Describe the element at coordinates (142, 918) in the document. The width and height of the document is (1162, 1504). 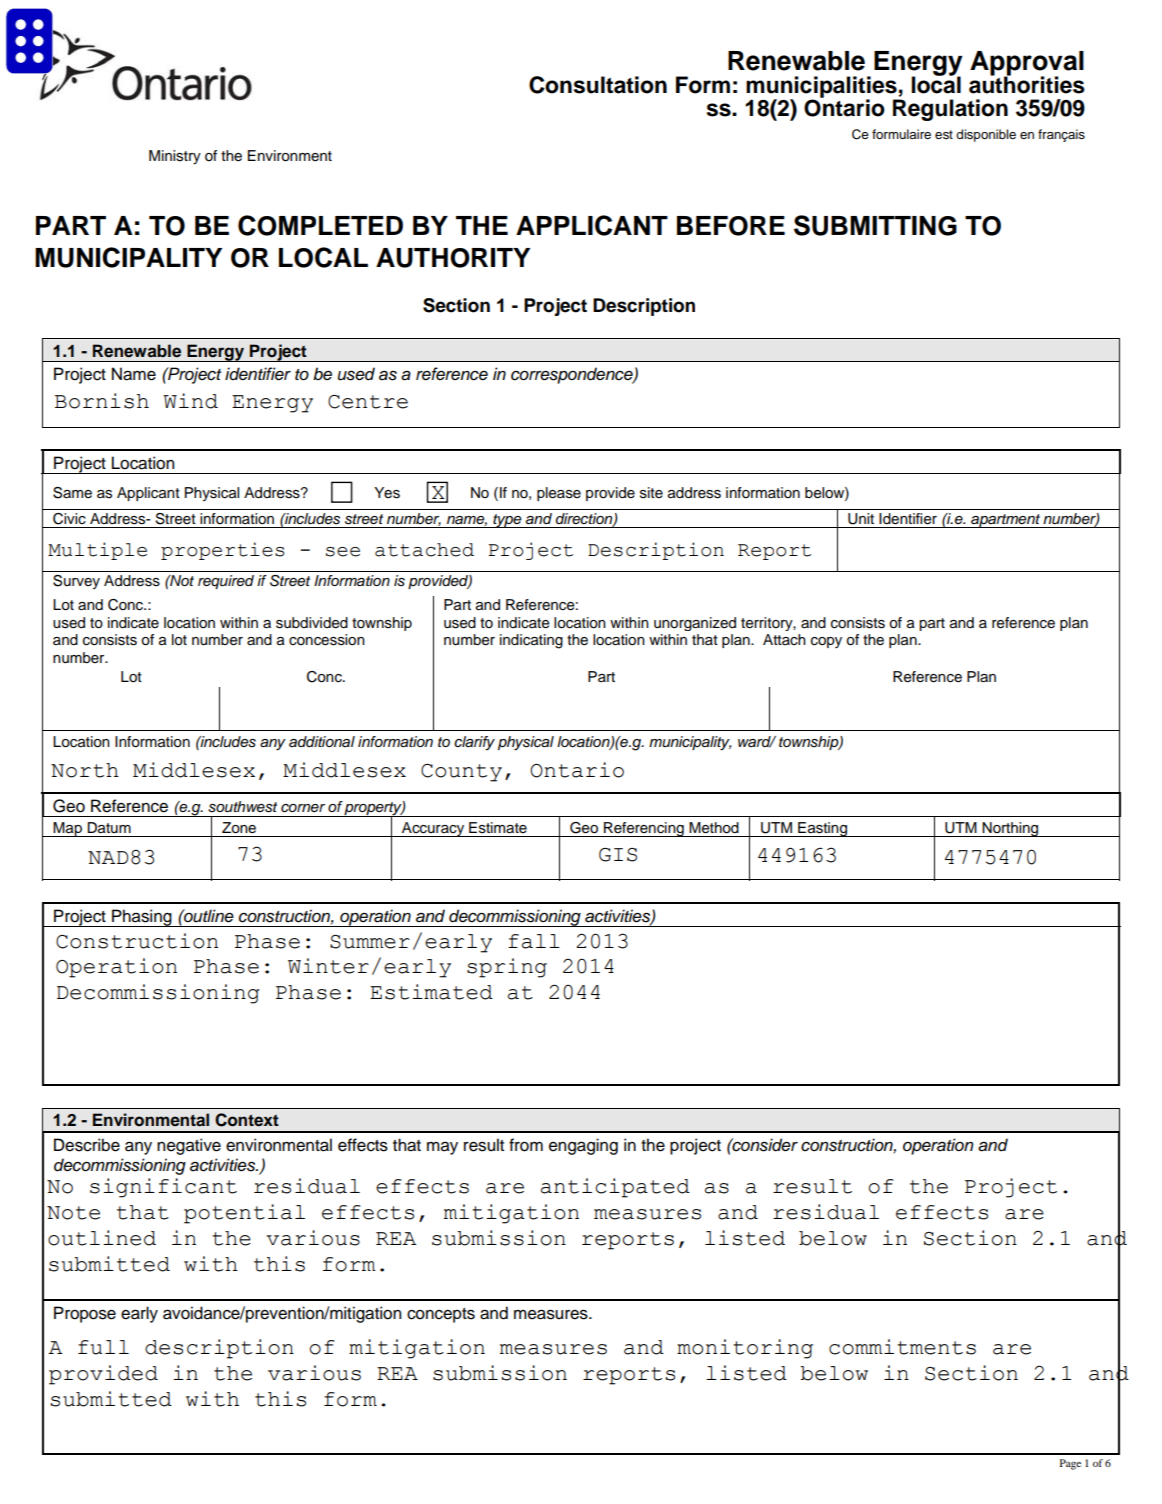
I see `Phasing` at that location.
